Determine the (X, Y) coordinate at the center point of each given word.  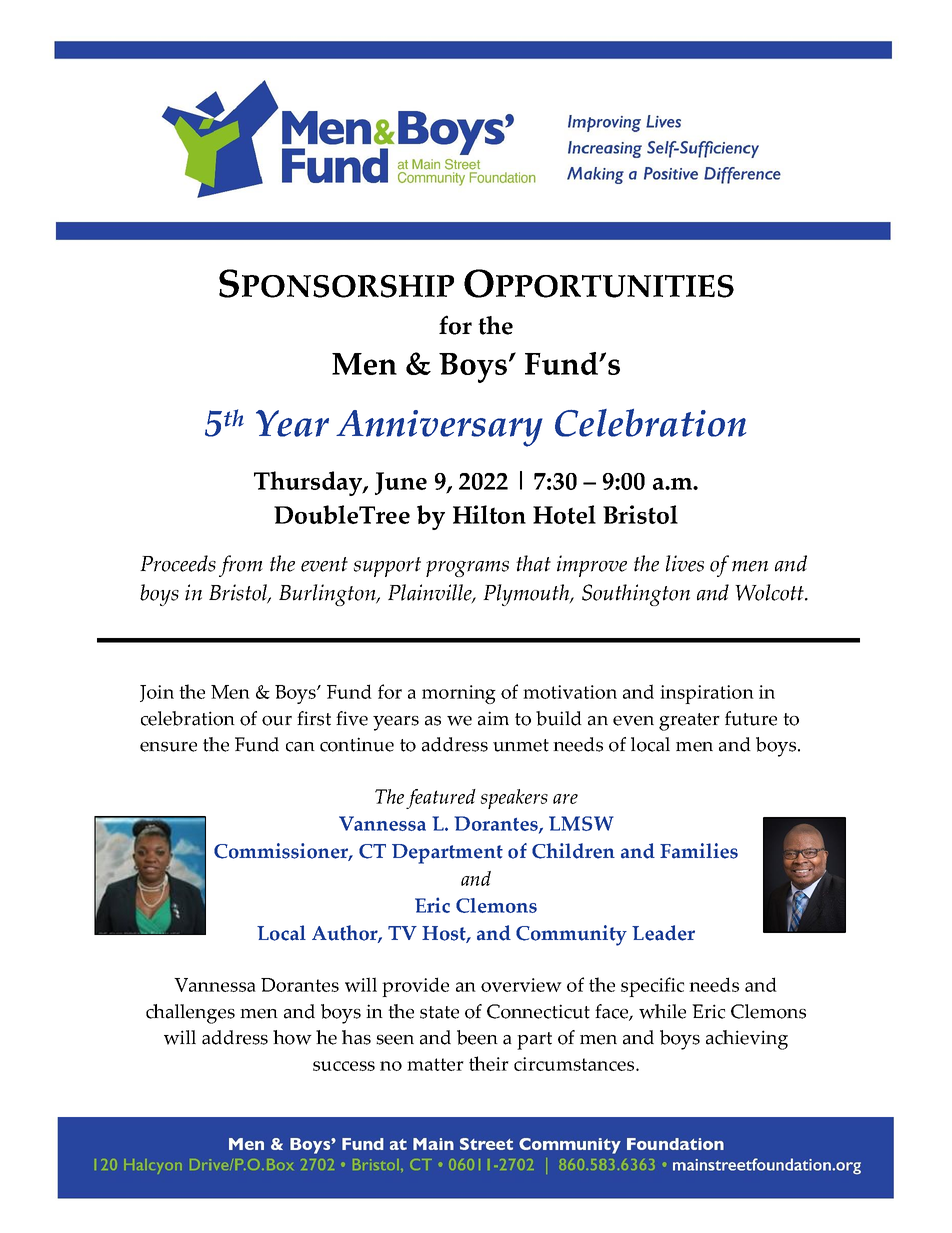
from (241, 566)
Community (571, 935)
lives (685, 563)
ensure (168, 747)
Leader (663, 933)
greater (689, 722)
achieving (747, 1040)
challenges (190, 1014)
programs (467, 569)
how (292, 1037)
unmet (521, 745)
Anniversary (439, 428)
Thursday (309, 483)
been (477, 1037)
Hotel (564, 514)
